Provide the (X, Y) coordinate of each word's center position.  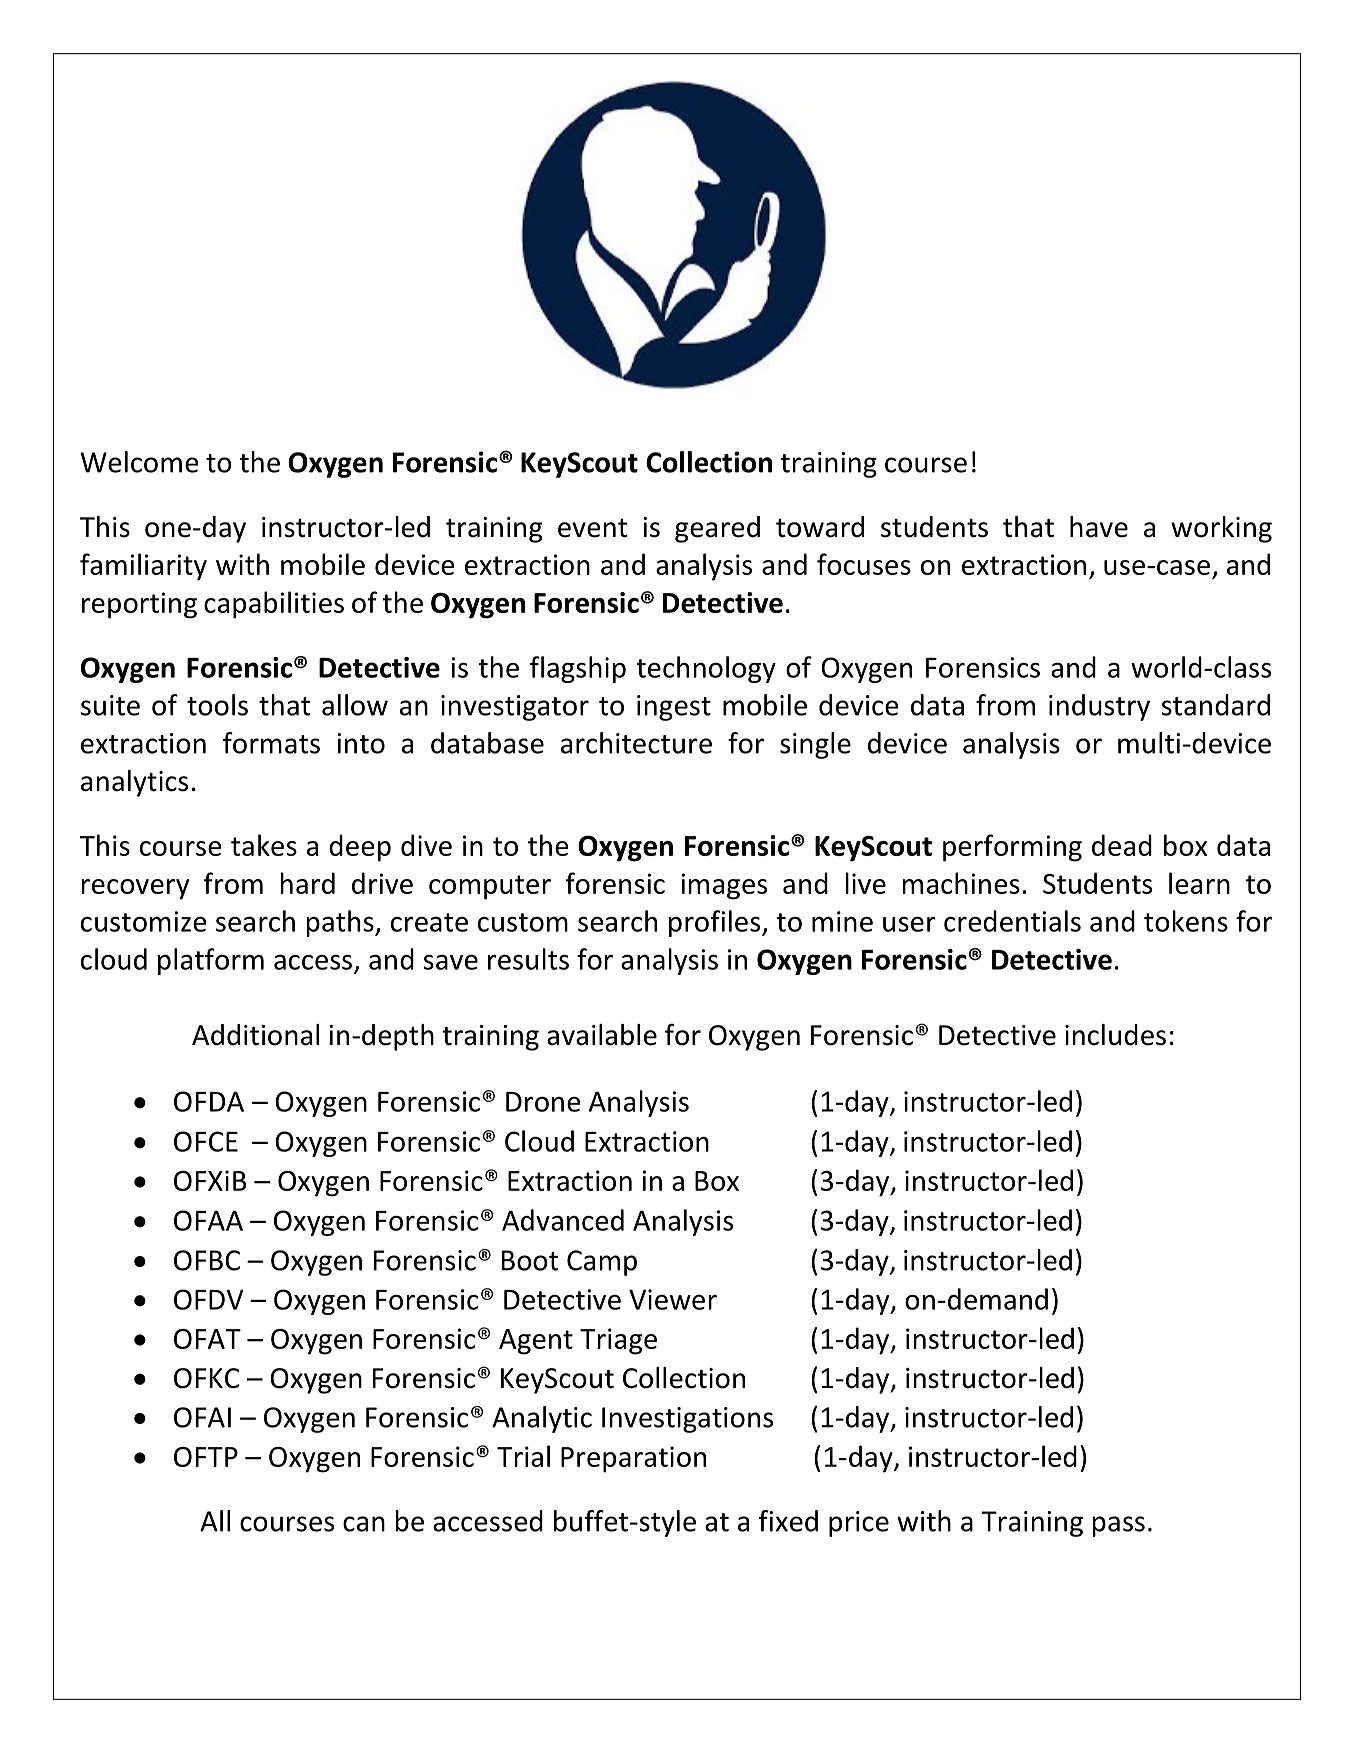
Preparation (633, 1459)
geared (717, 529)
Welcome (139, 462)
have (1099, 527)
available (602, 1035)
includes (1115, 1035)
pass (1119, 1526)
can (364, 1524)
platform (211, 961)
